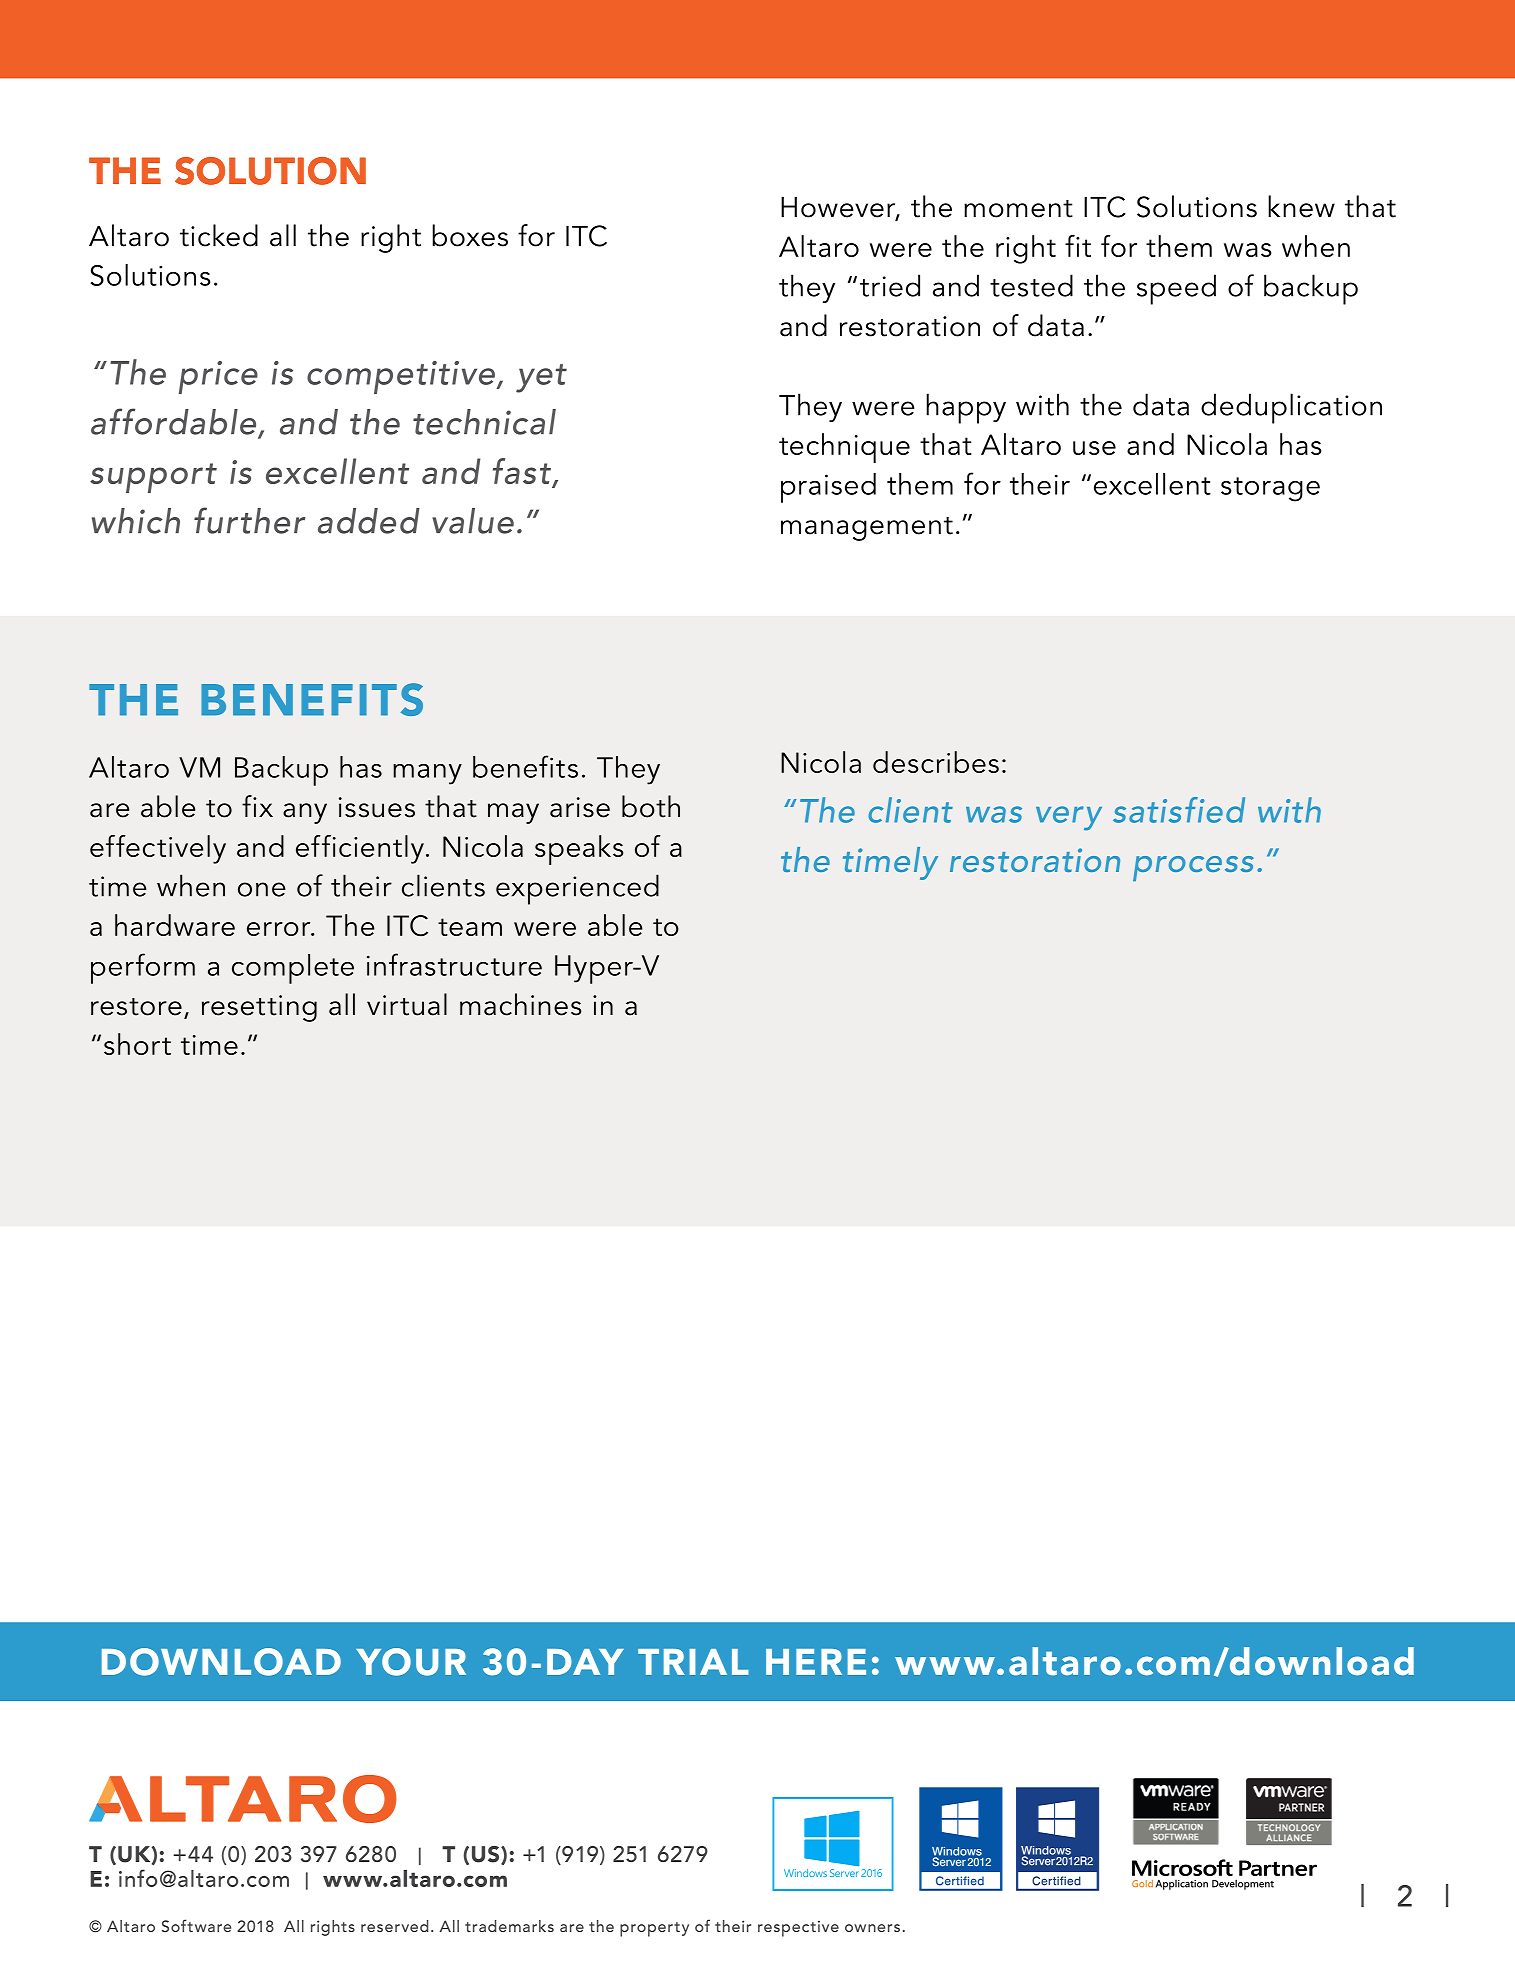  What do you see at coordinates (651, 806) in the screenshot?
I see `both` at bounding box center [651, 806].
